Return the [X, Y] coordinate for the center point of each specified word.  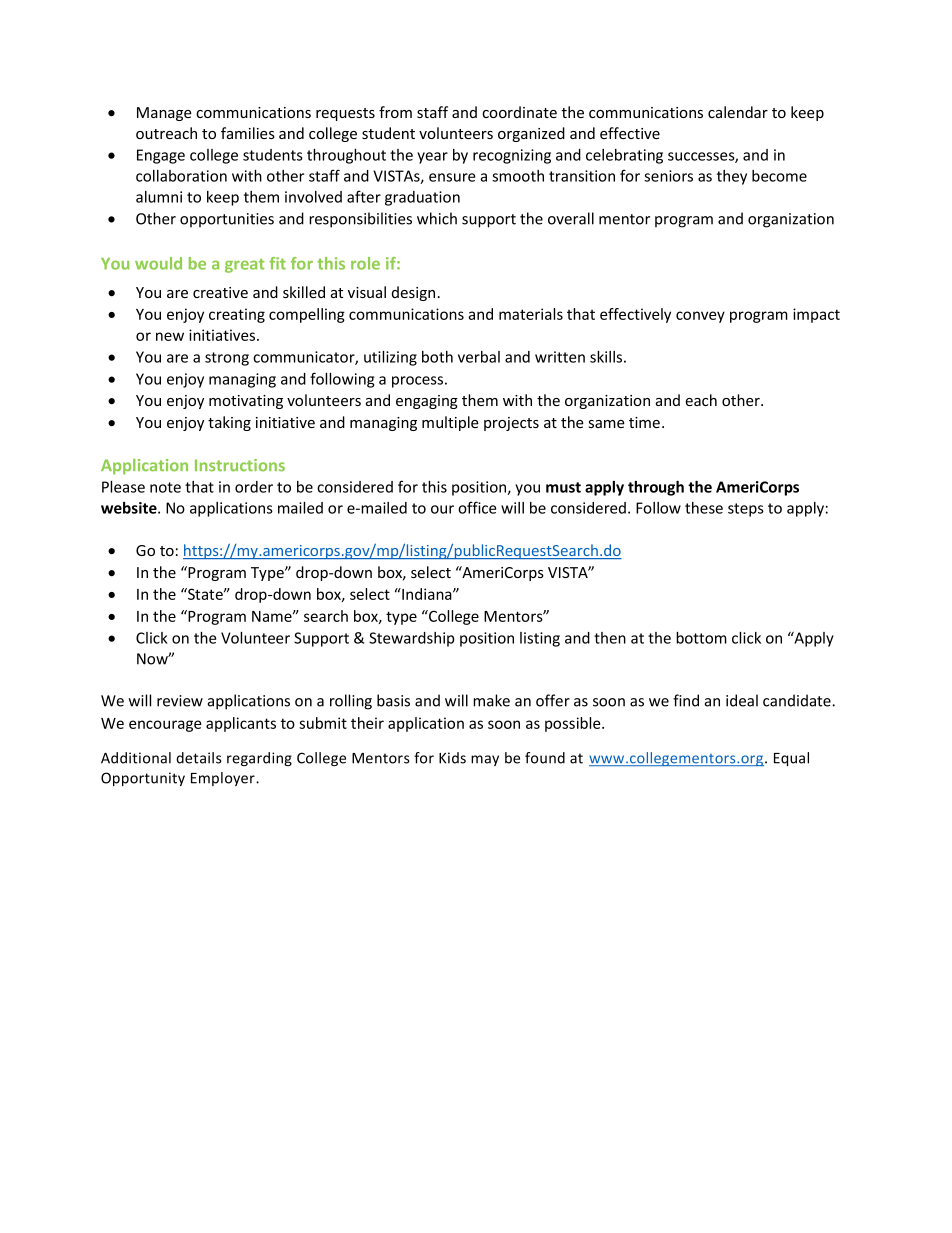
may [485, 760]
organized [531, 134]
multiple [450, 423]
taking [229, 423]
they [732, 177]
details [199, 758]
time [644, 422]
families [248, 133]
